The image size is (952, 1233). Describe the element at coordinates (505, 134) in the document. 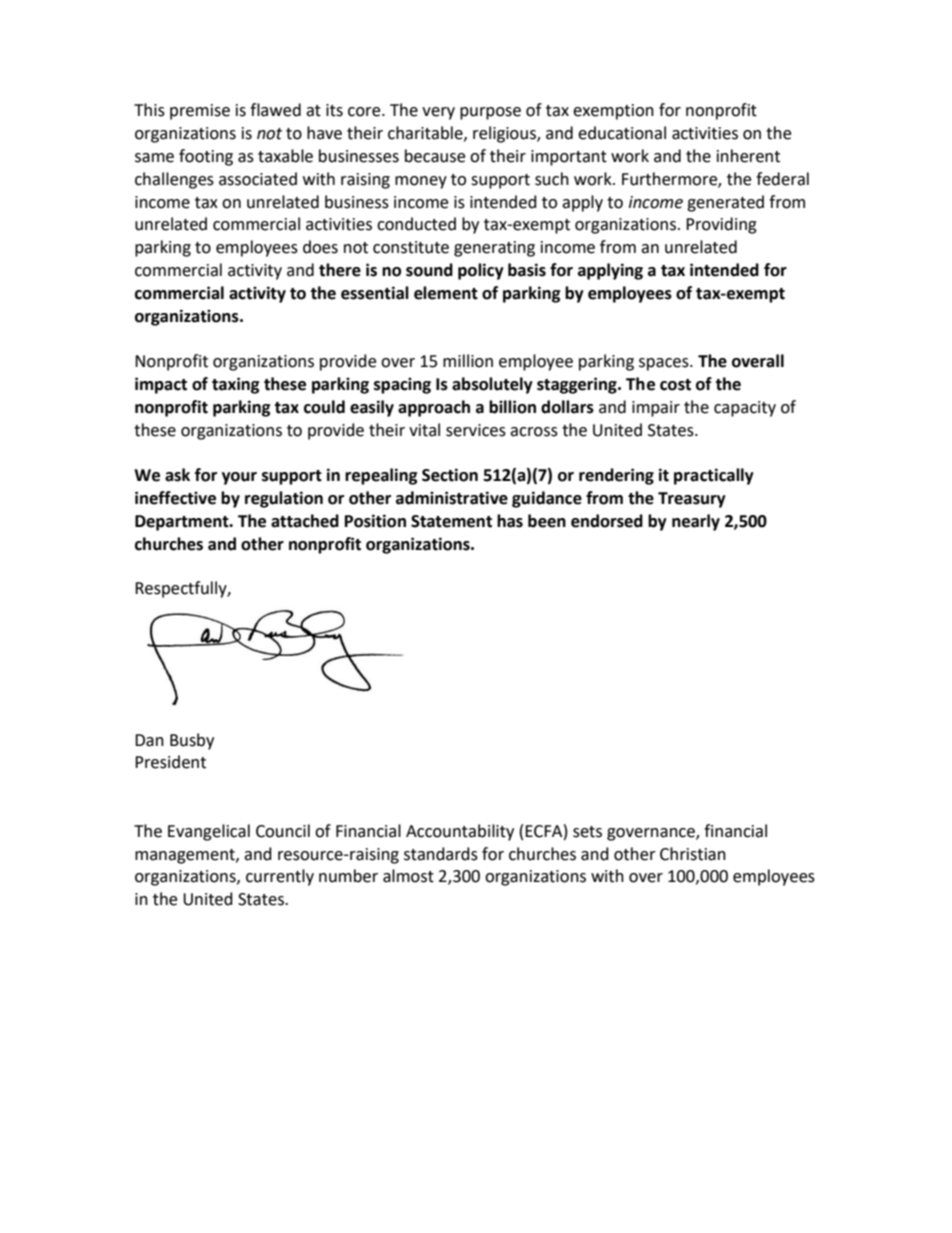

I see `religious` at that location.
